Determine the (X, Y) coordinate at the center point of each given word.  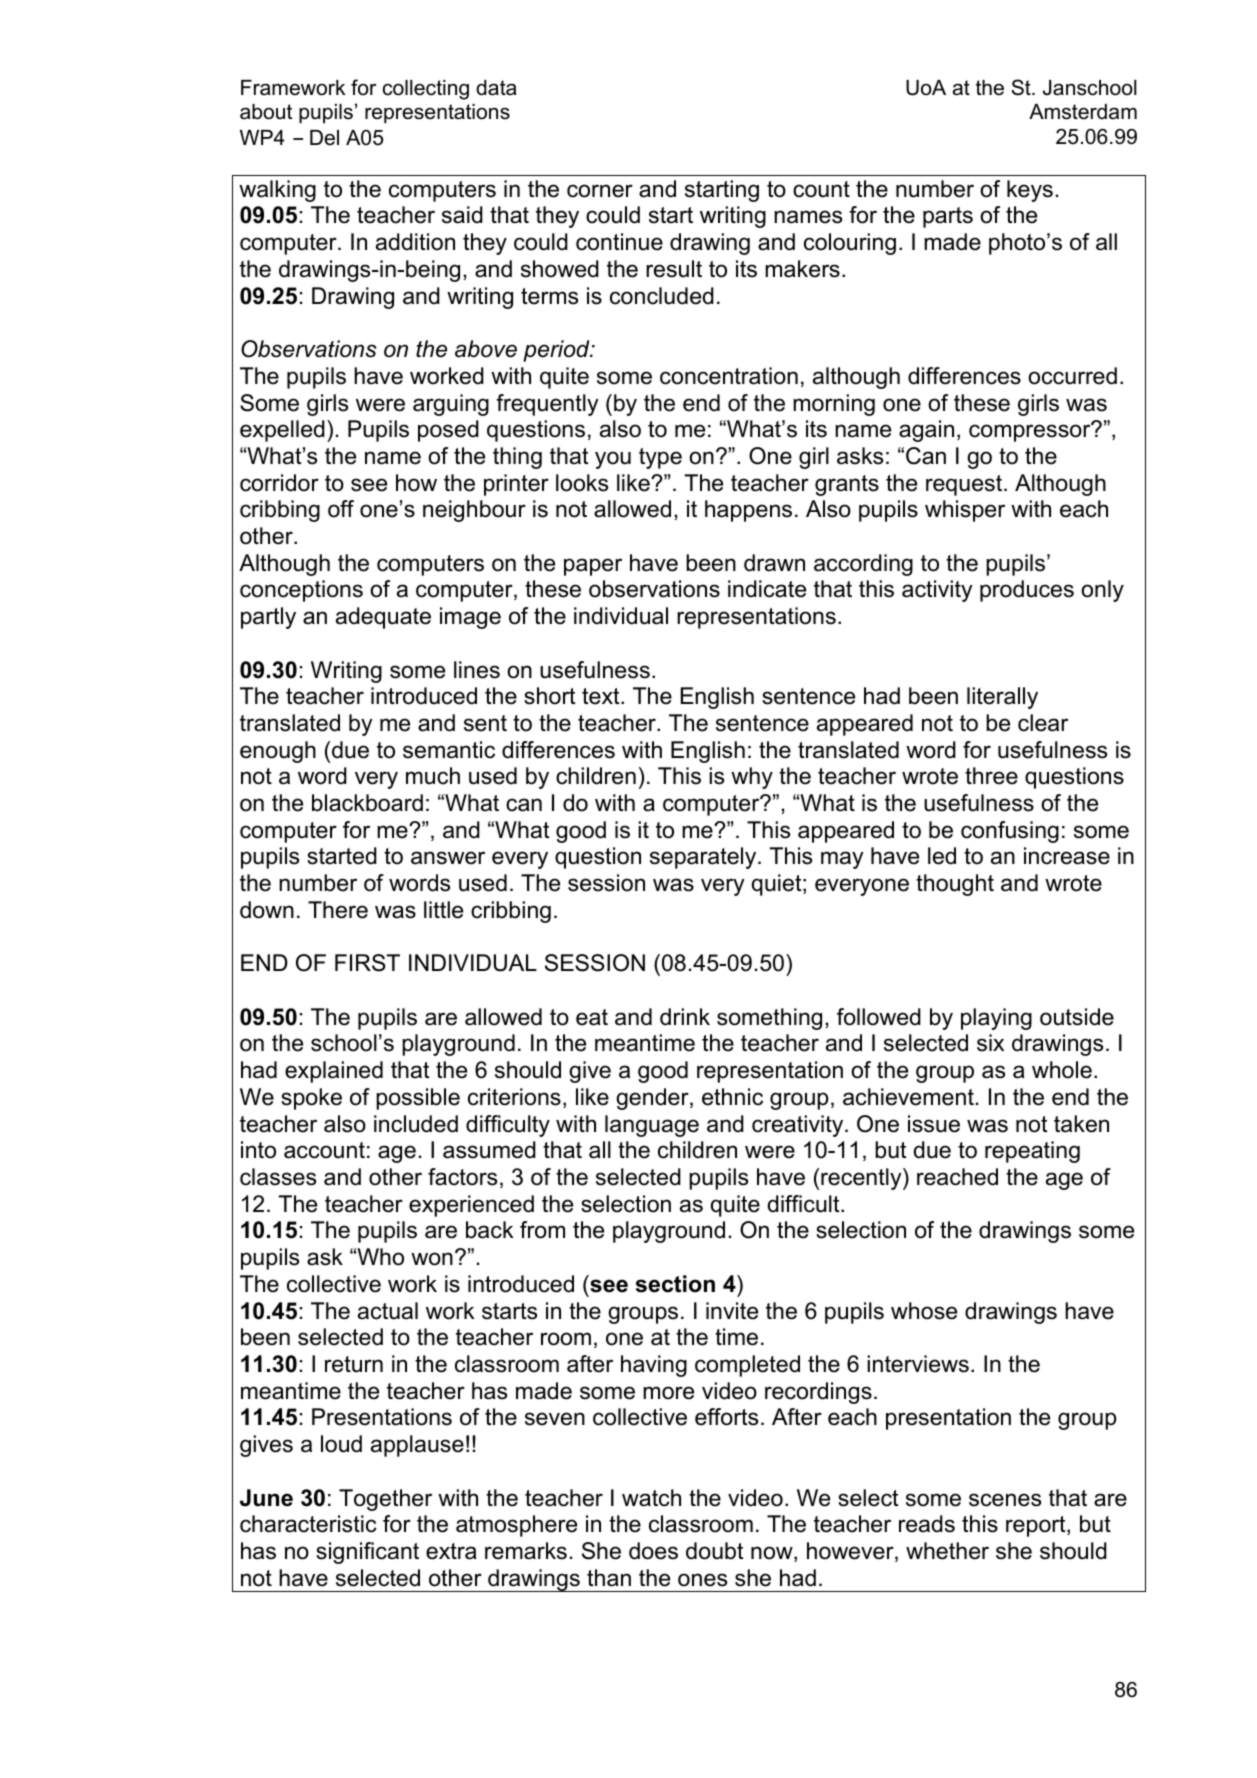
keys (1030, 191)
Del (324, 138)
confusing (1010, 832)
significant (367, 1553)
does (653, 1551)
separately (704, 858)
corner (600, 191)
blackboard (367, 803)
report (1037, 1526)
